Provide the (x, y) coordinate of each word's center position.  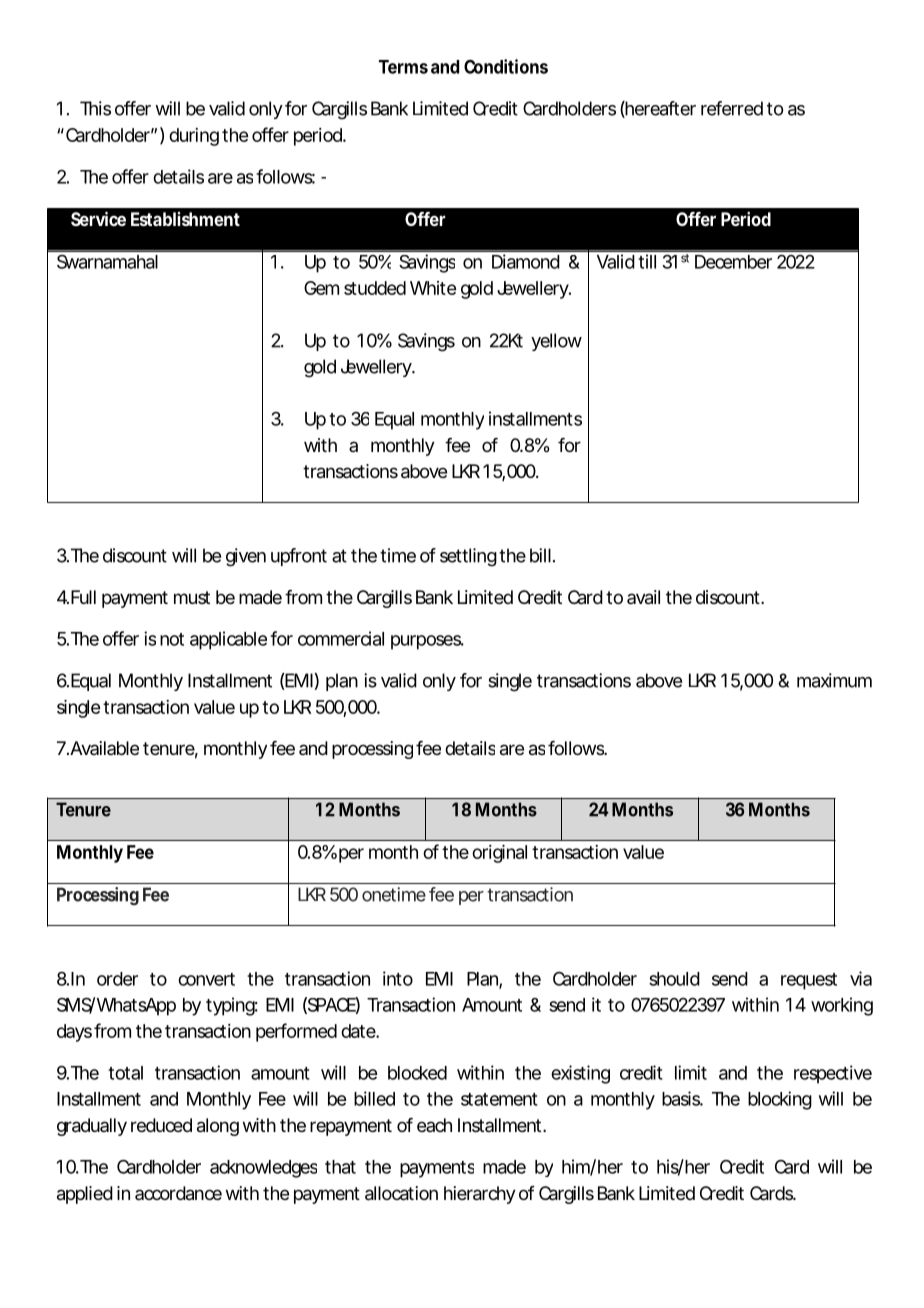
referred (732, 108)
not (172, 639)
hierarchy (480, 1195)
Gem (321, 288)
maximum (834, 680)
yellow (556, 342)
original (499, 854)
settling (468, 557)
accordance (178, 1193)
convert (206, 979)
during (194, 137)
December (733, 262)
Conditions (506, 66)
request (809, 981)
